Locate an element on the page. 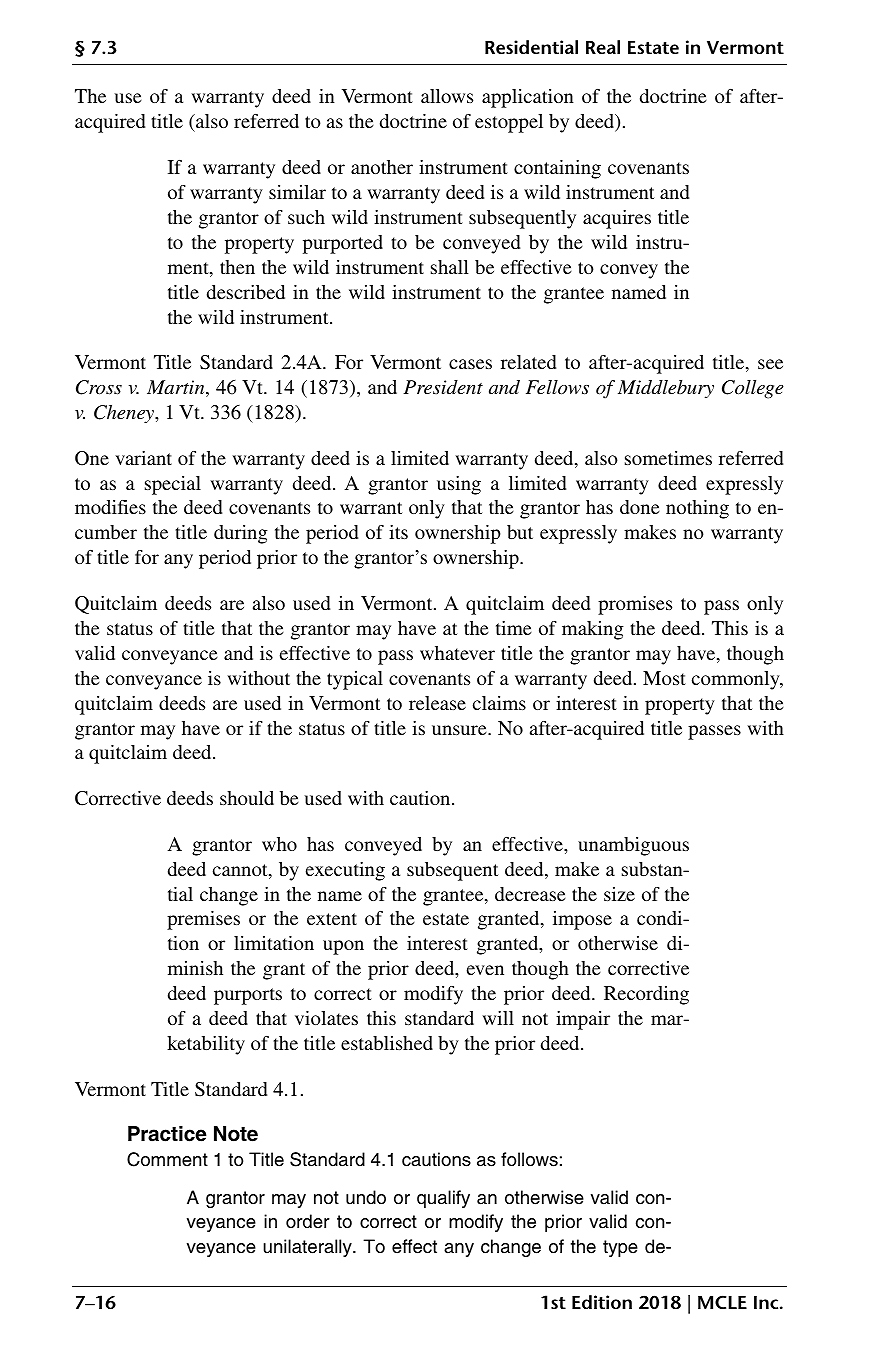 This image has height=1345, width=896. Real is located at coordinates (603, 47).
